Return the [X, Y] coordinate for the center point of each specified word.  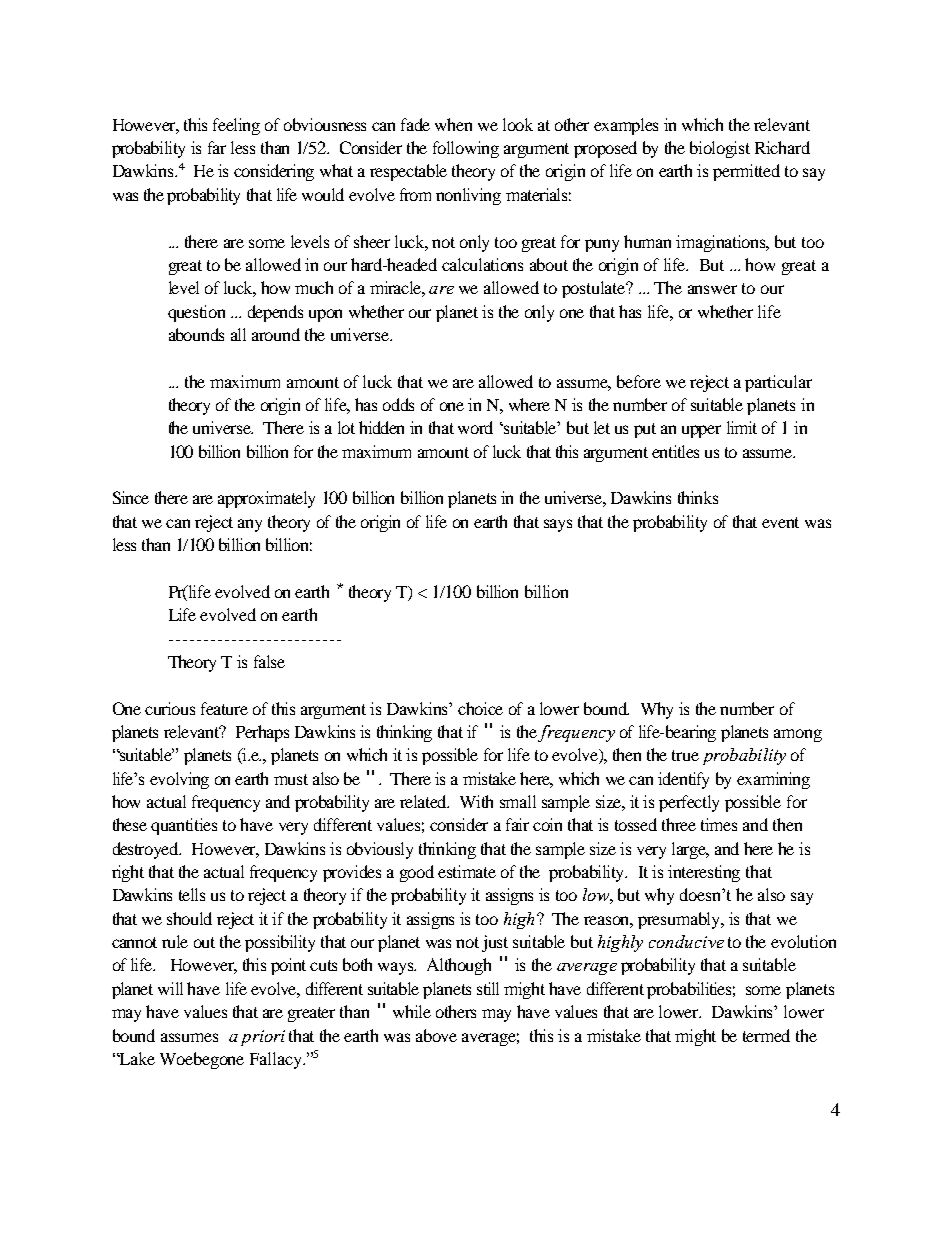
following [466, 149]
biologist [720, 149]
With [476, 801]
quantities [184, 826]
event [780, 522]
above [436, 1035]
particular [778, 383]
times [719, 824]
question [196, 313]
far [217, 147]
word [475, 427]
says [558, 525]
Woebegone [202, 1060]
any [250, 525]
